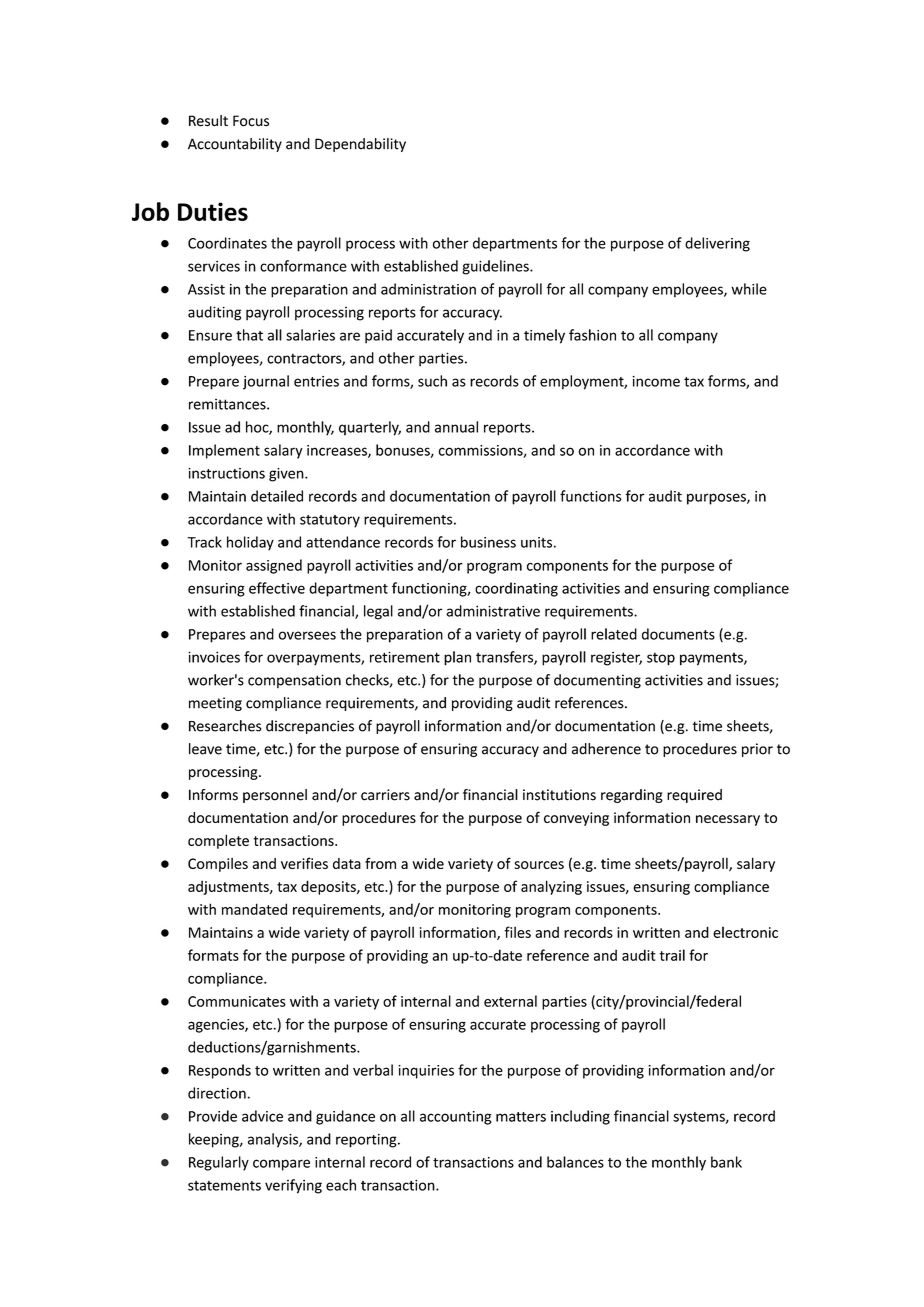 The image size is (924, 1307). What do you see at coordinates (717, 244) in the screenshot?
I see `delivering` at bounding box center [717, 244].
